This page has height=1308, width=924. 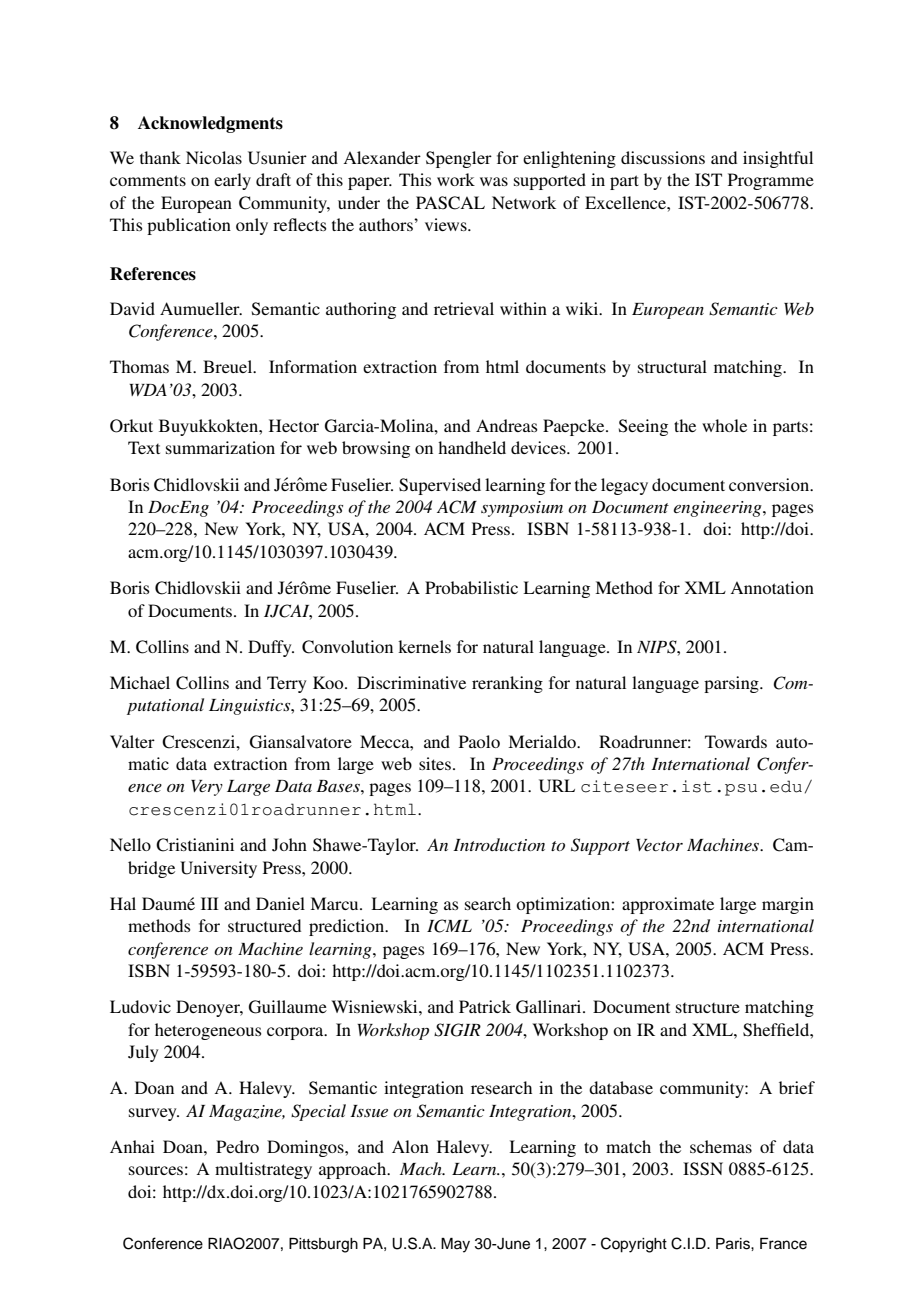 I want to click on Spengler, so click(x=459, y=159).
